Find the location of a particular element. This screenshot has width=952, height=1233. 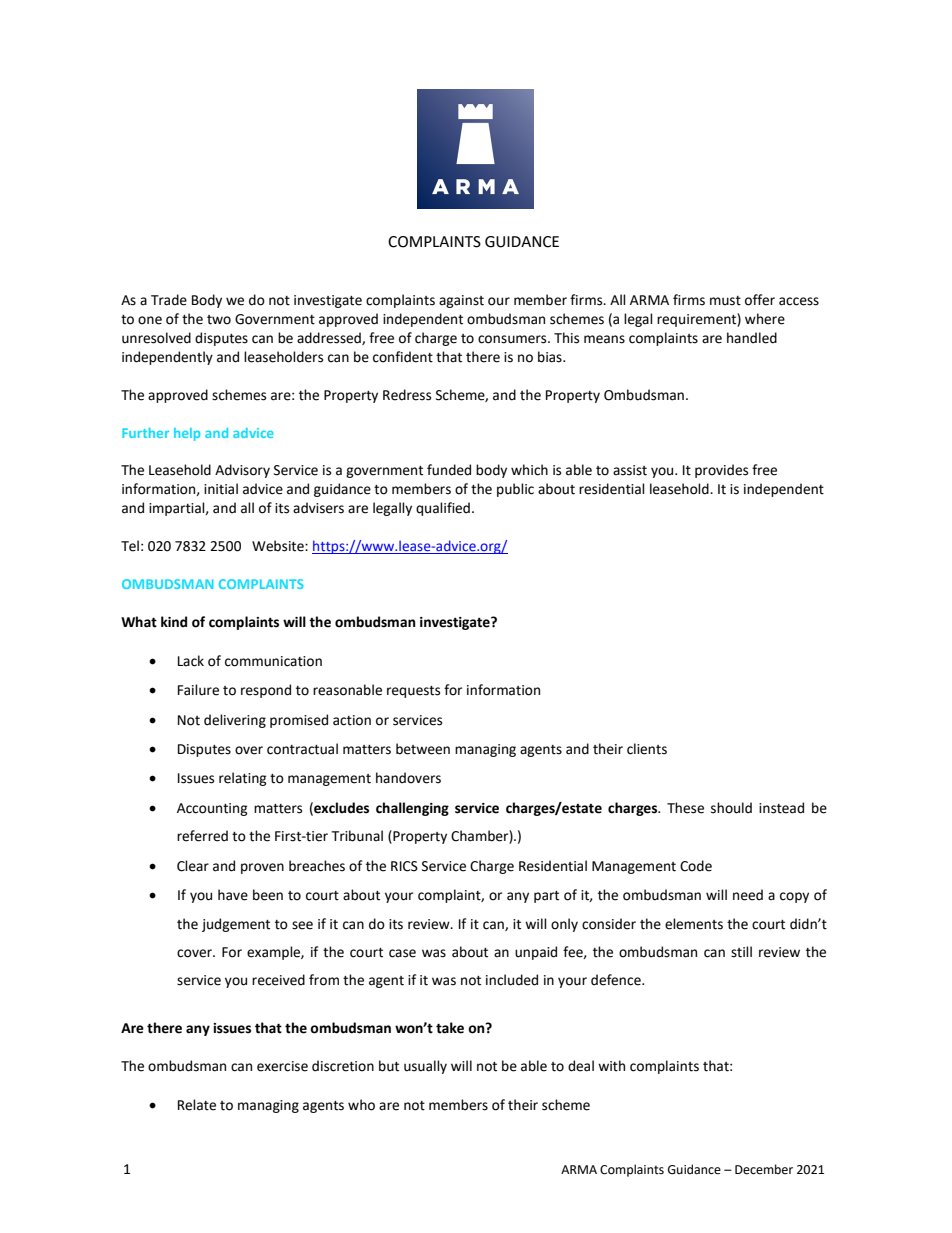

who is located at coordinates (361, 1105).
